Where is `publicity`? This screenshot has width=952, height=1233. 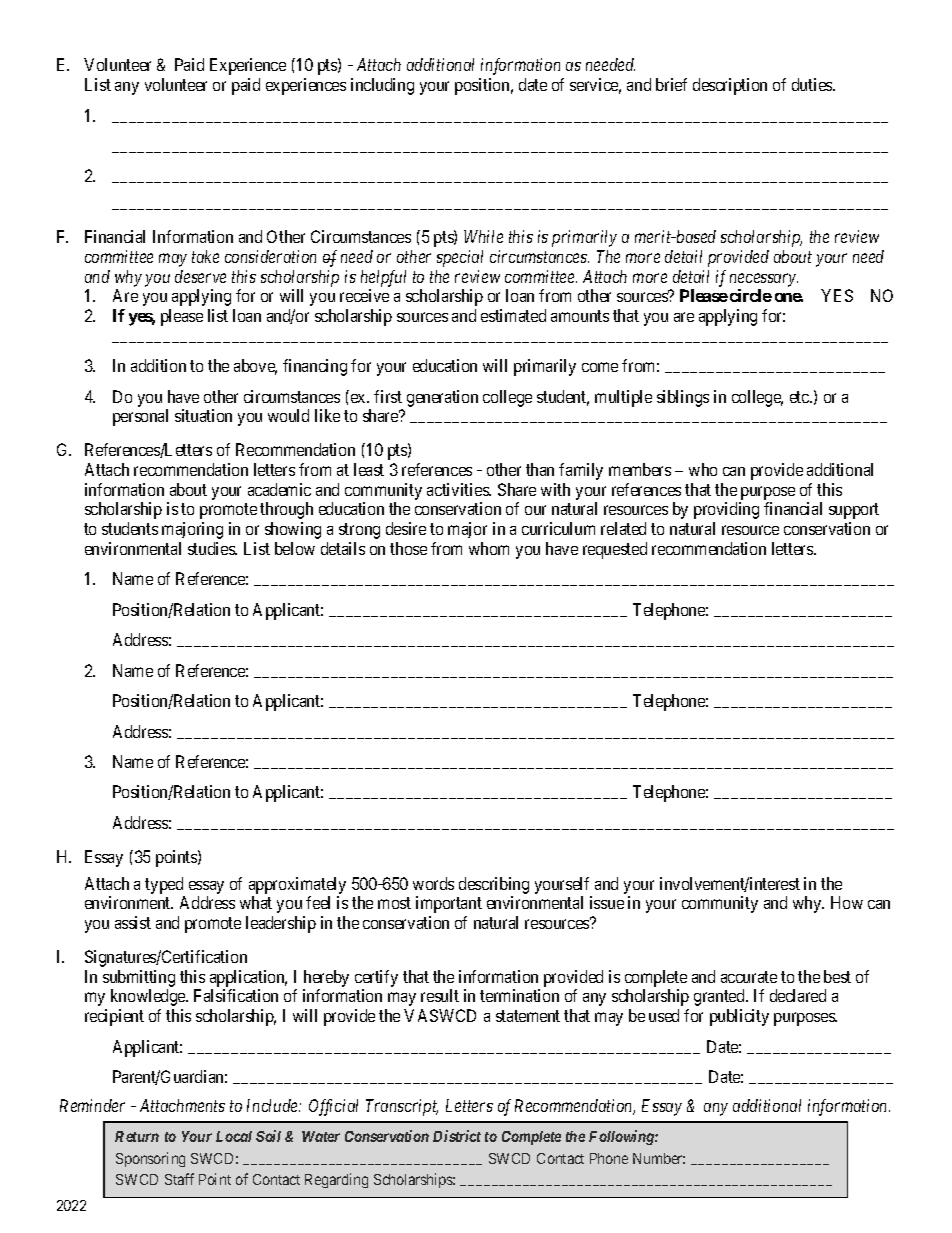 publicity is located at coordinates (739, 1017).
